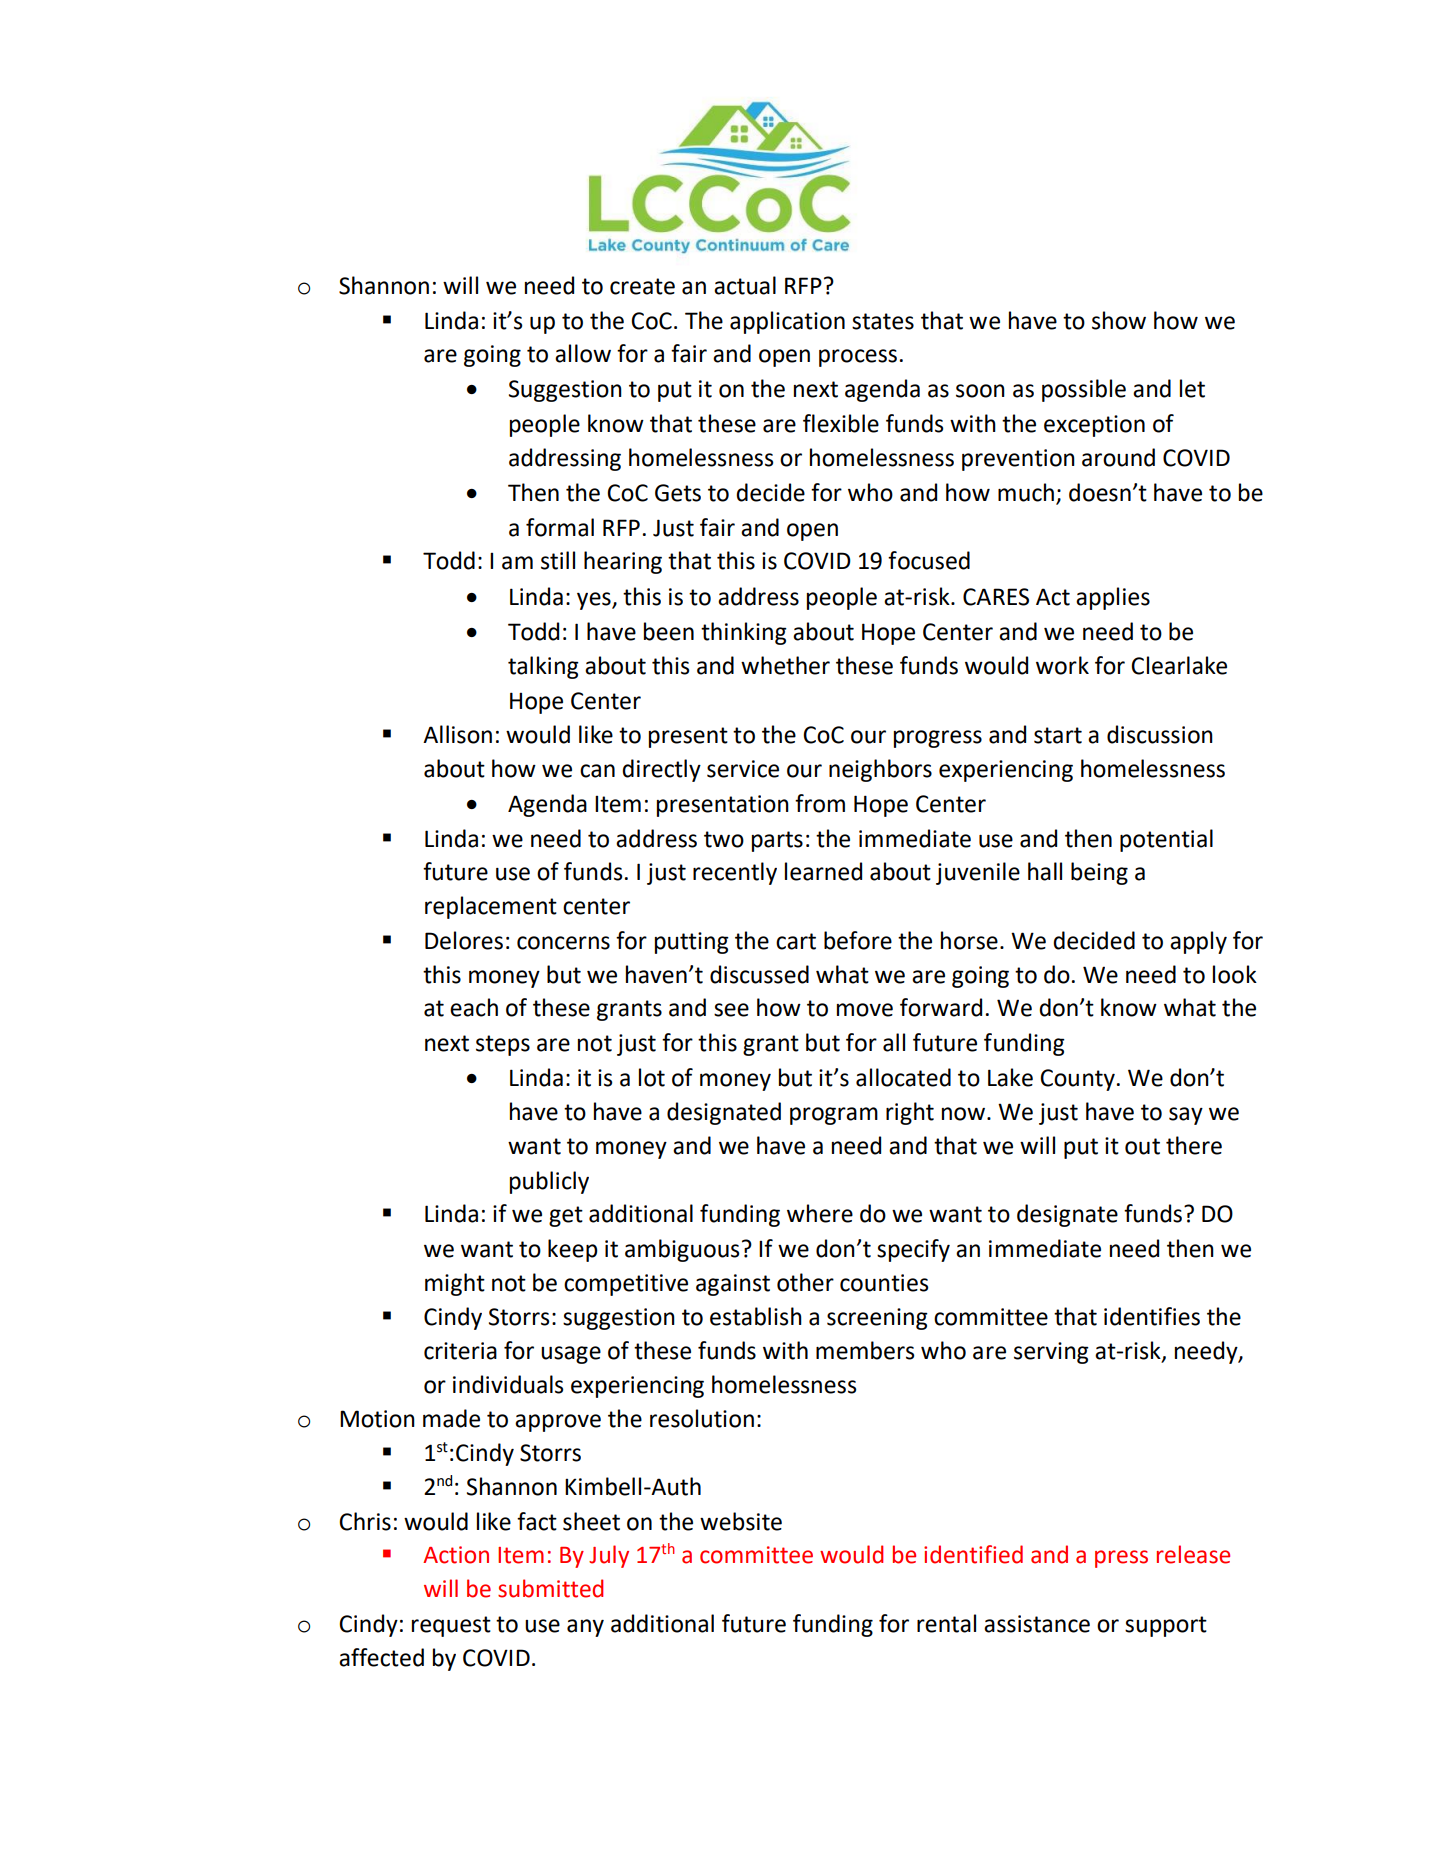 Image resolution: width=1439 pixels, height=1862 pixels. What do you see at coordinates (583, 353) in the screenshot?
I see `allow` at bounding box center [583, 353].
